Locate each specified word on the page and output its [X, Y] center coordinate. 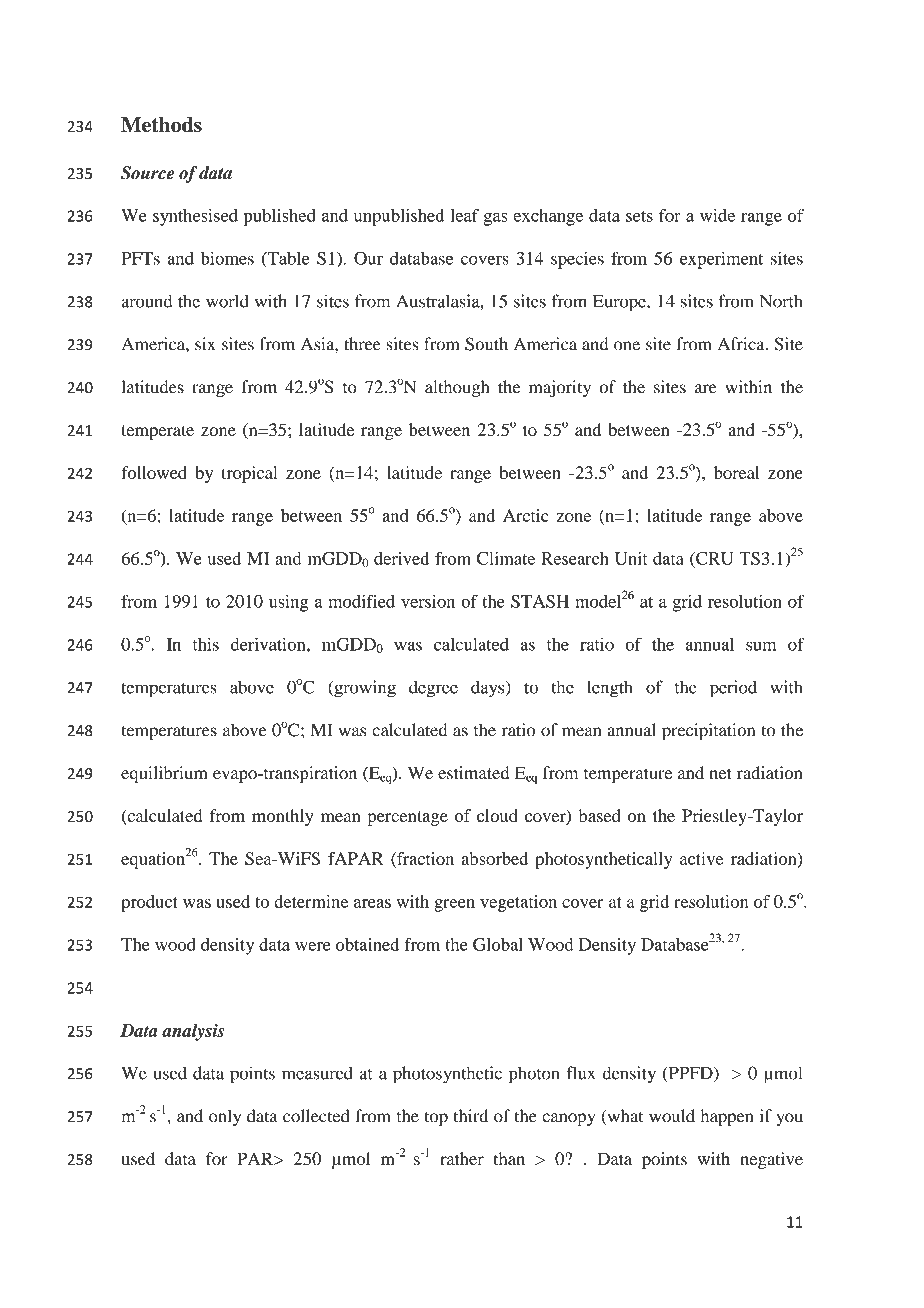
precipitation [708, 732]
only [225, 1117]
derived [401, 558]
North [781, 301]
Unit [631, 558]
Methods [161, 125]
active [701, 858]
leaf [465, 215]
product [149, 903]
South [486, 344]
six [205, 344]
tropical [249, 474]
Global [498, 944]
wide [717, 215]
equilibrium [164, 774]
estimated [473, 773]
